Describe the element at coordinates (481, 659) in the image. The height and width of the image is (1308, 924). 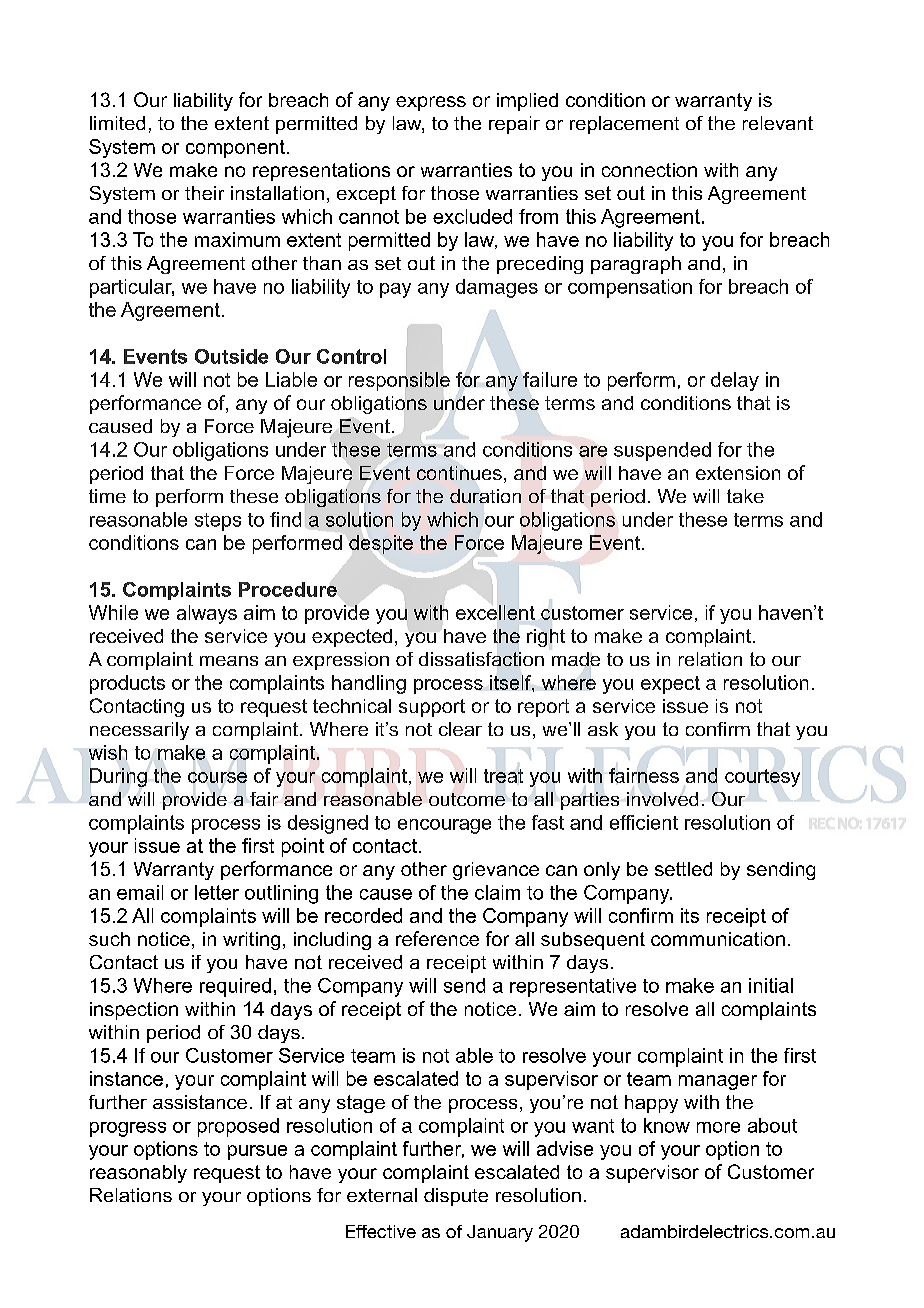
I see `dissatisfaction` at that location.
